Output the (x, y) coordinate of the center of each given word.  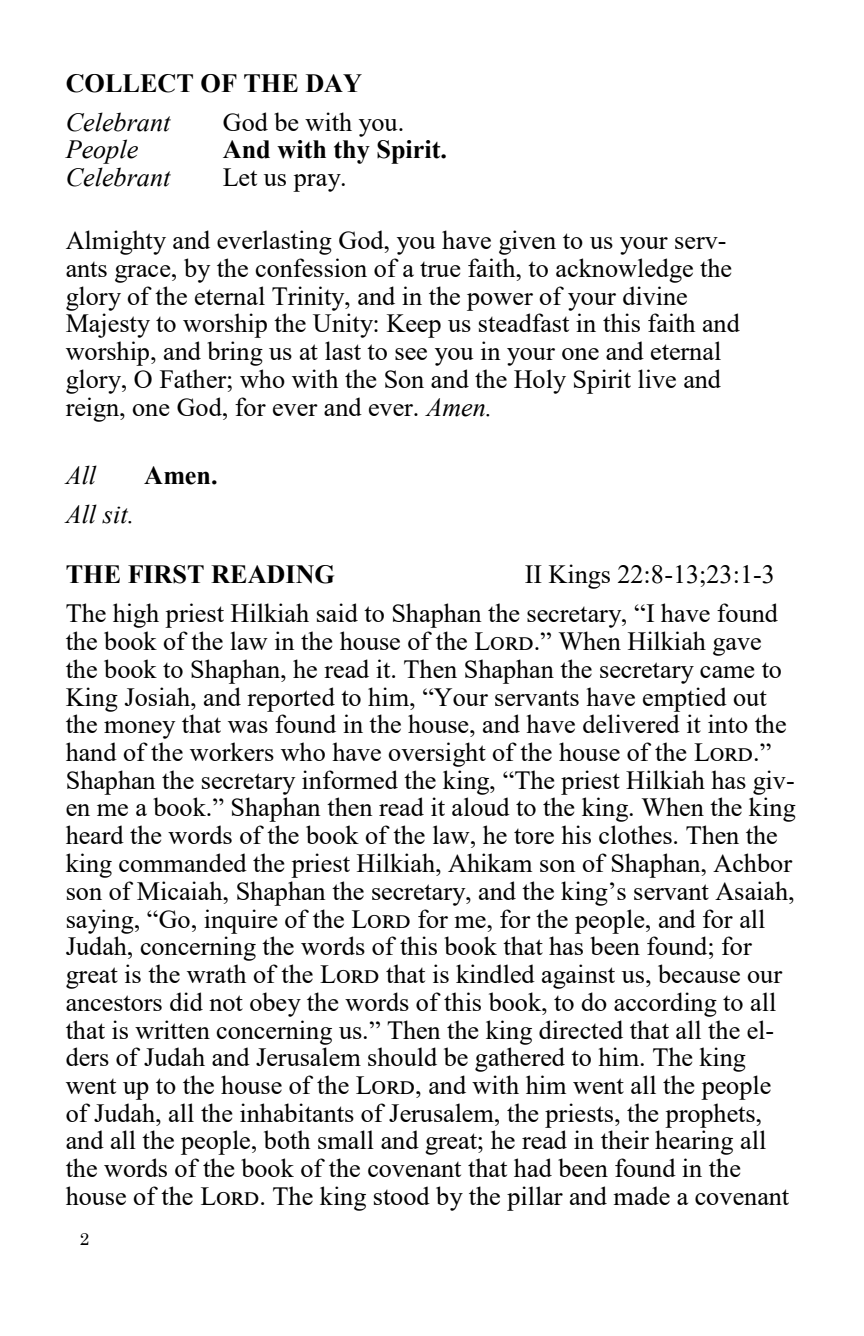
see (411, 354)
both (287, 1139)
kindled (495, 973)
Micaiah (181, 890)
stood (402, 1195)
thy (352, 152)
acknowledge (624, 270)
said (337, 612)
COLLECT (129, 83)
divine (655, 295)
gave (737, 647)
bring (235, 353)
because (699, 973)
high (136, 615)
